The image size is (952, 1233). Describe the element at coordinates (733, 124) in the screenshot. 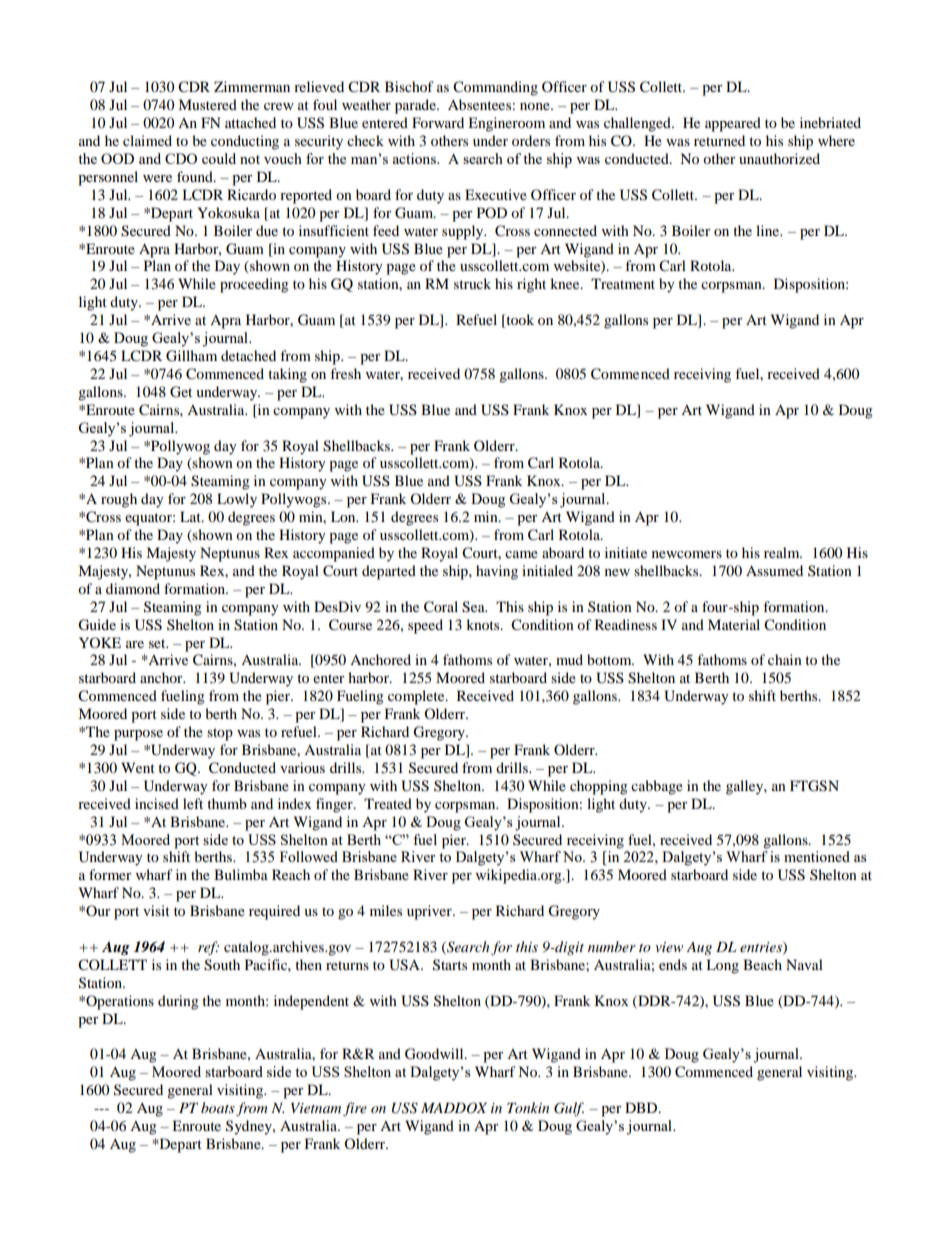

I see `appeared` at that location.
